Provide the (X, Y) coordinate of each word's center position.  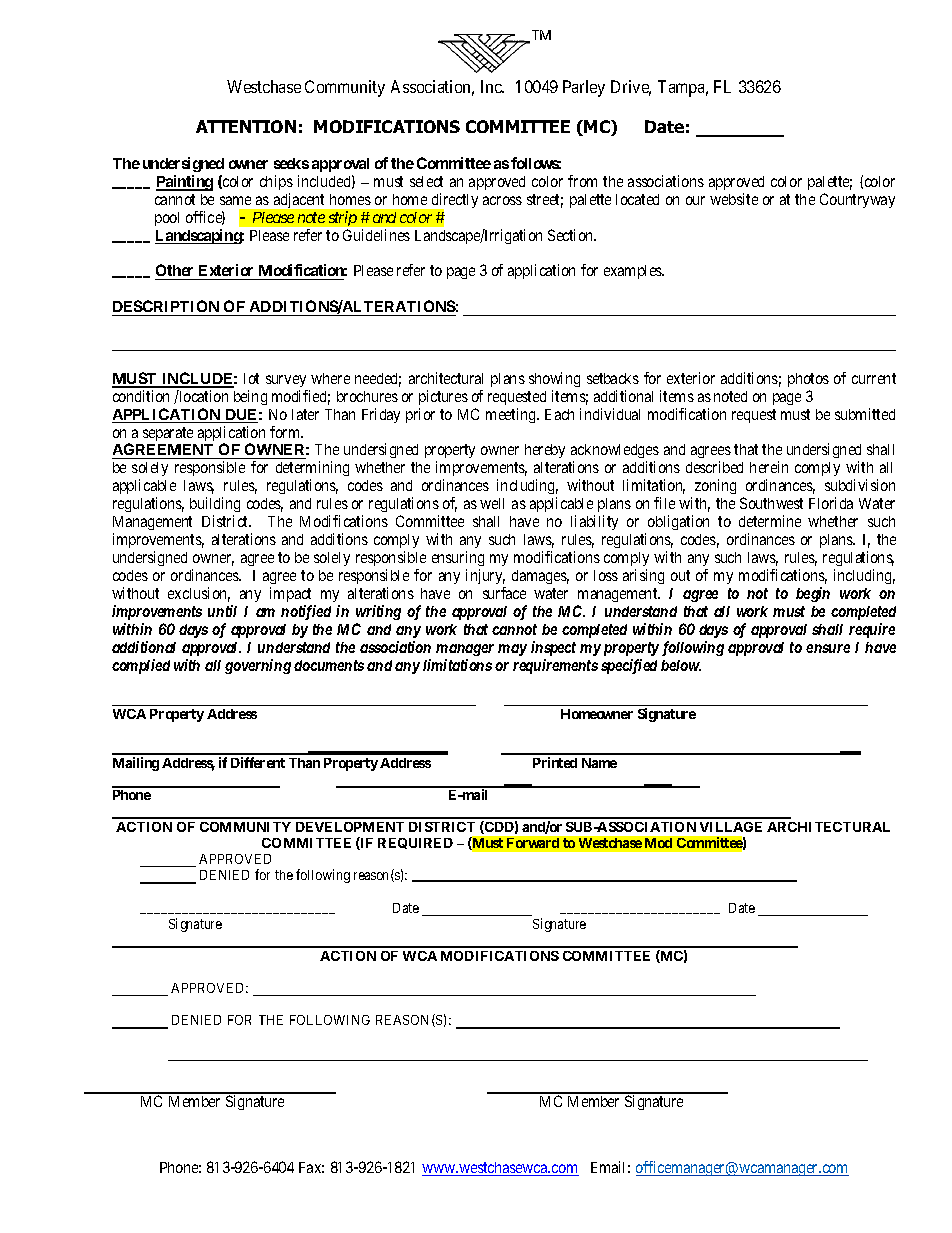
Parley (584, 88)
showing (554, 379)
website (734, 199)
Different (258, 762)
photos (808, 380)
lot (251, 378)
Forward (533, 843)
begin (813, 594)
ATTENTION (246, 126)
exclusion (199, 594)
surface (504, 593)
